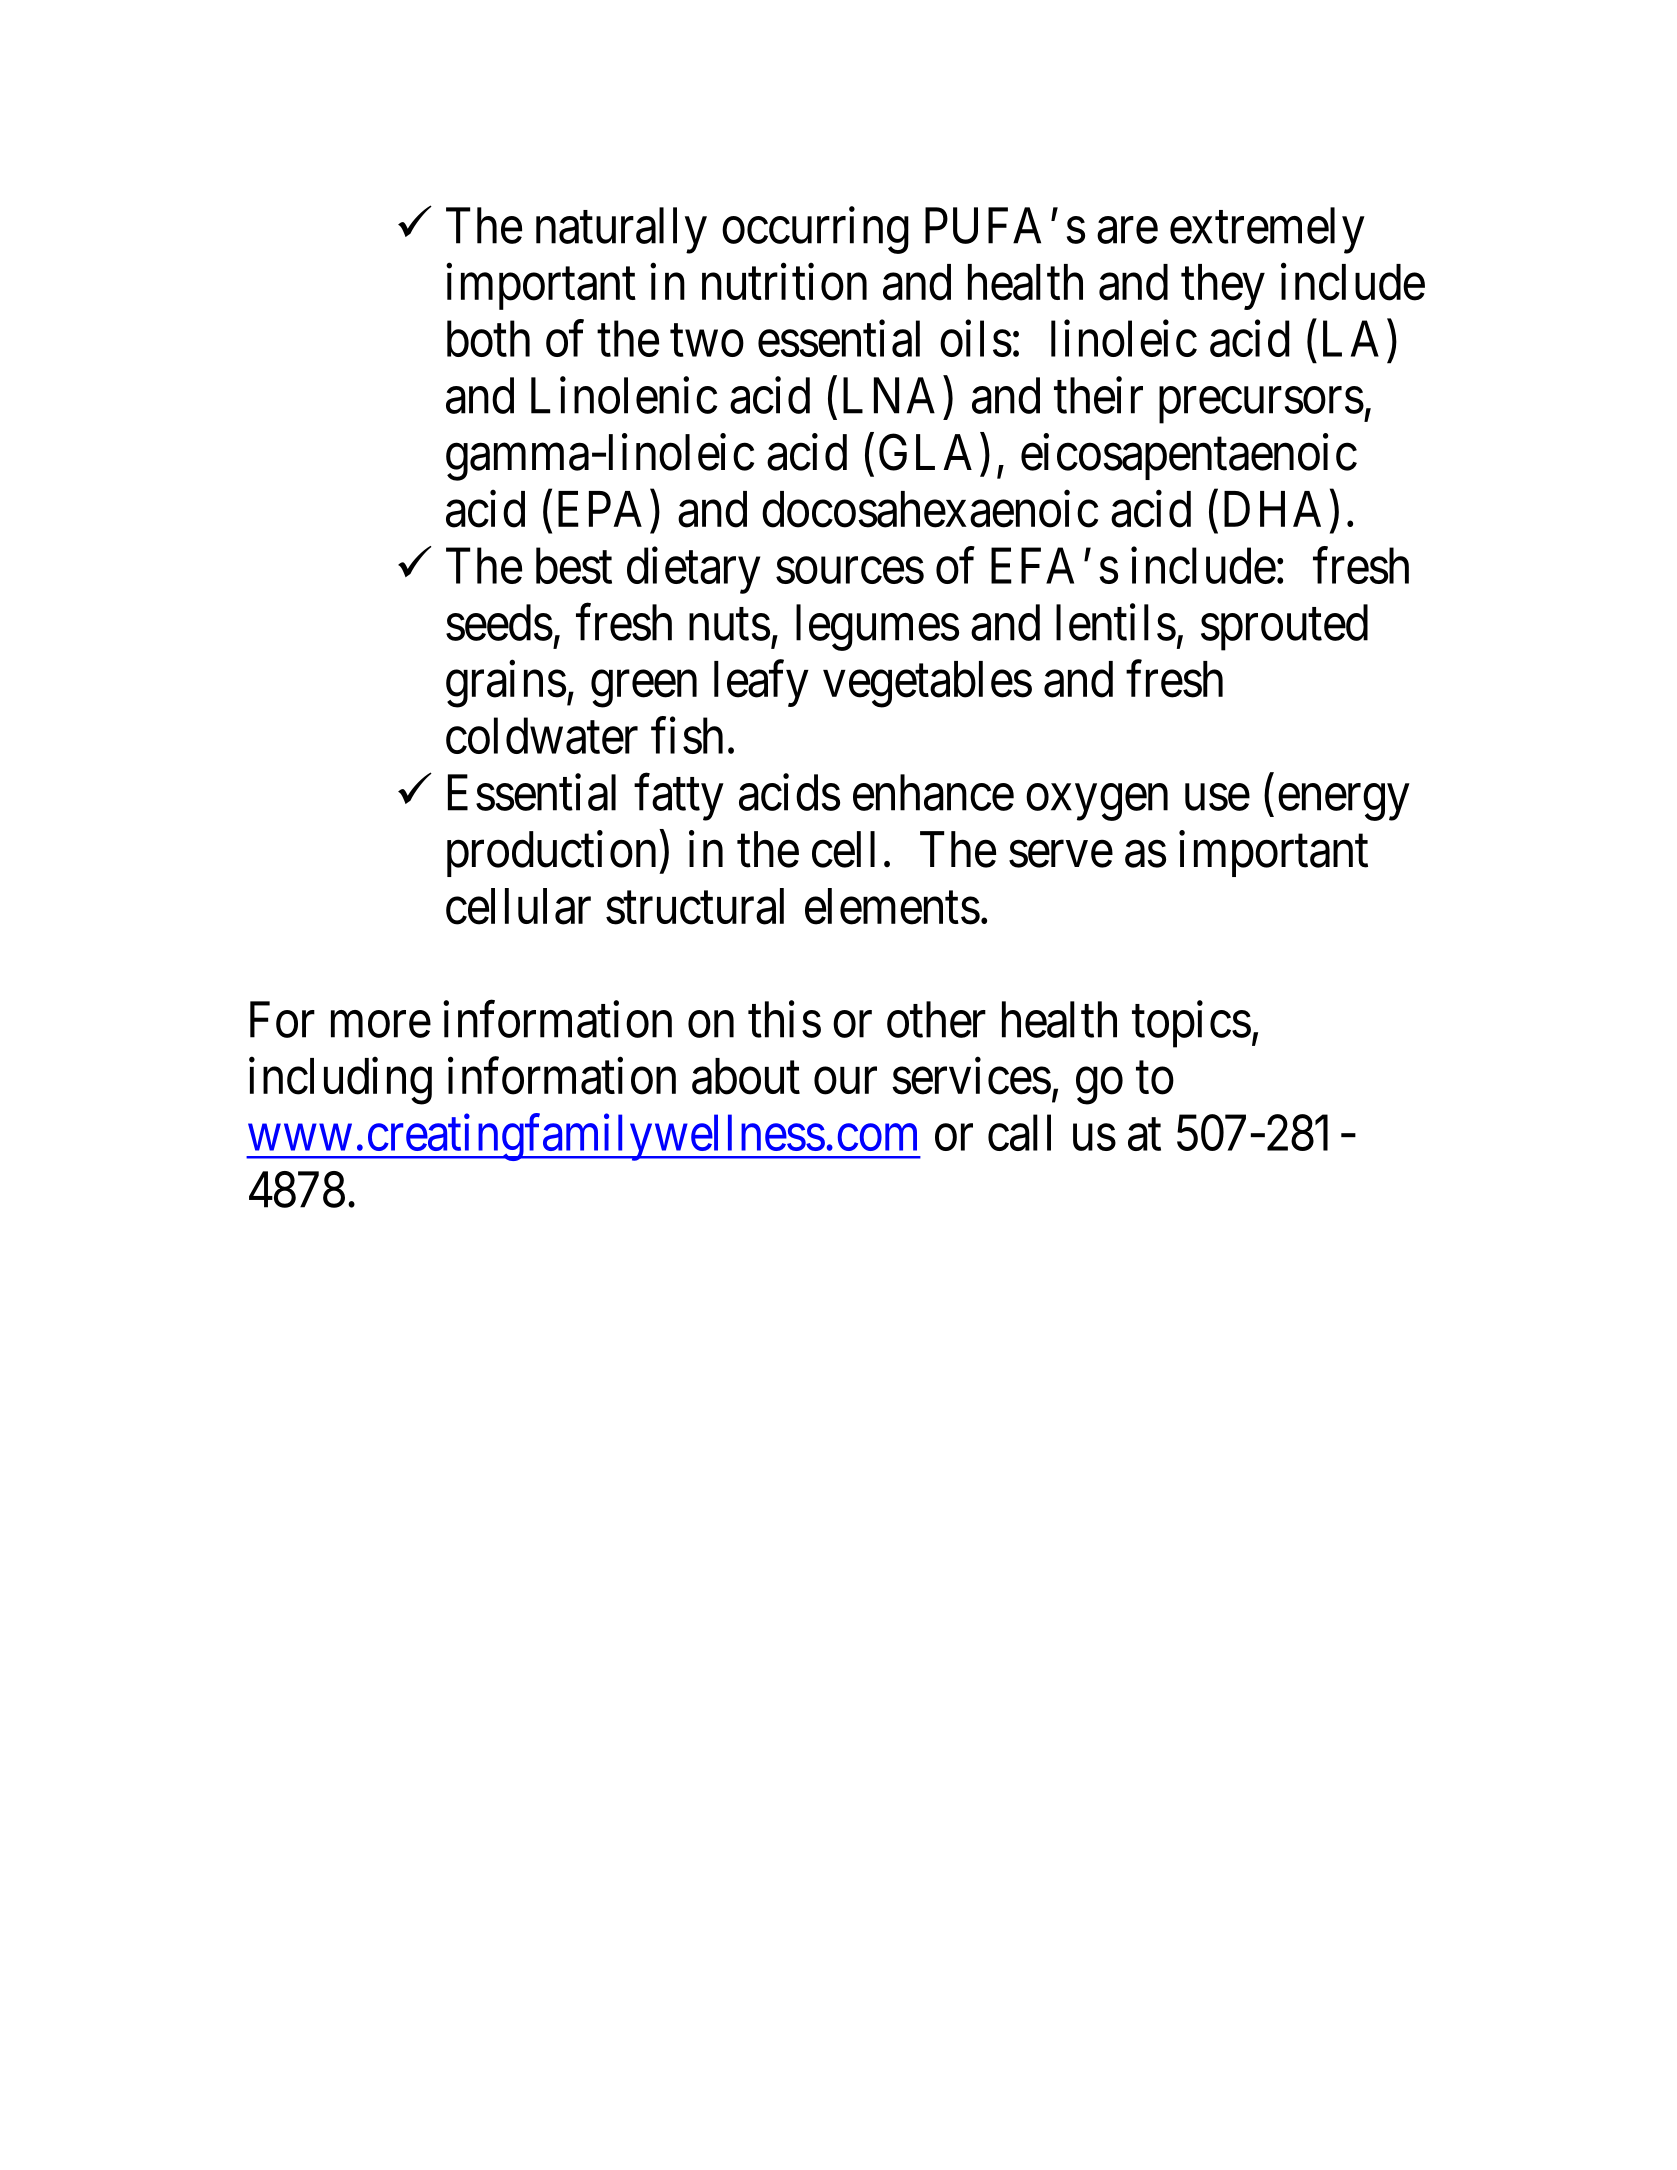  What do you see at coordinates (574, 565) in the document?
I see `best` at bounding box center [574, 565].
